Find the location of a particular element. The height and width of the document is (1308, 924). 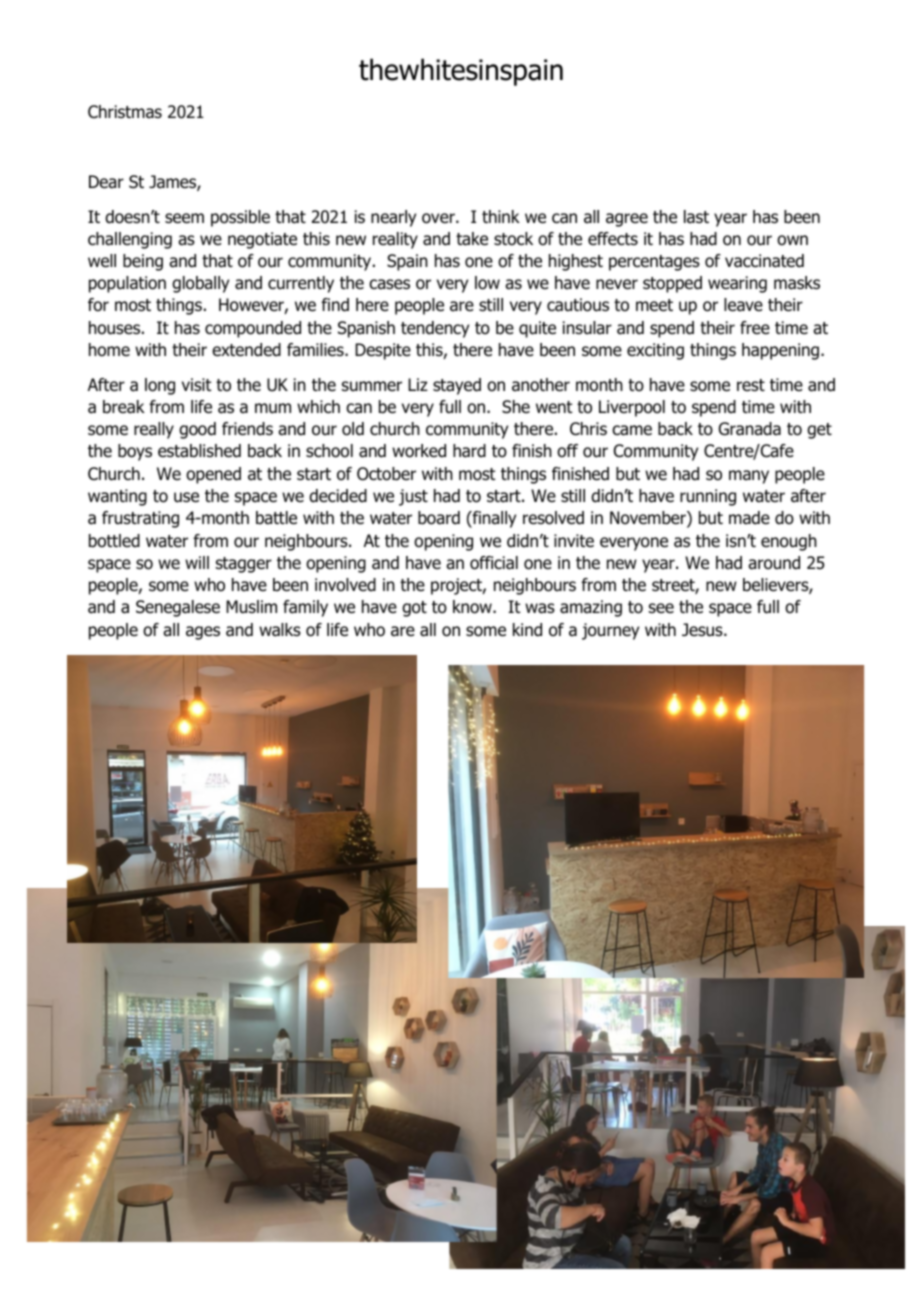

October is located at coordinates (386, 474).
